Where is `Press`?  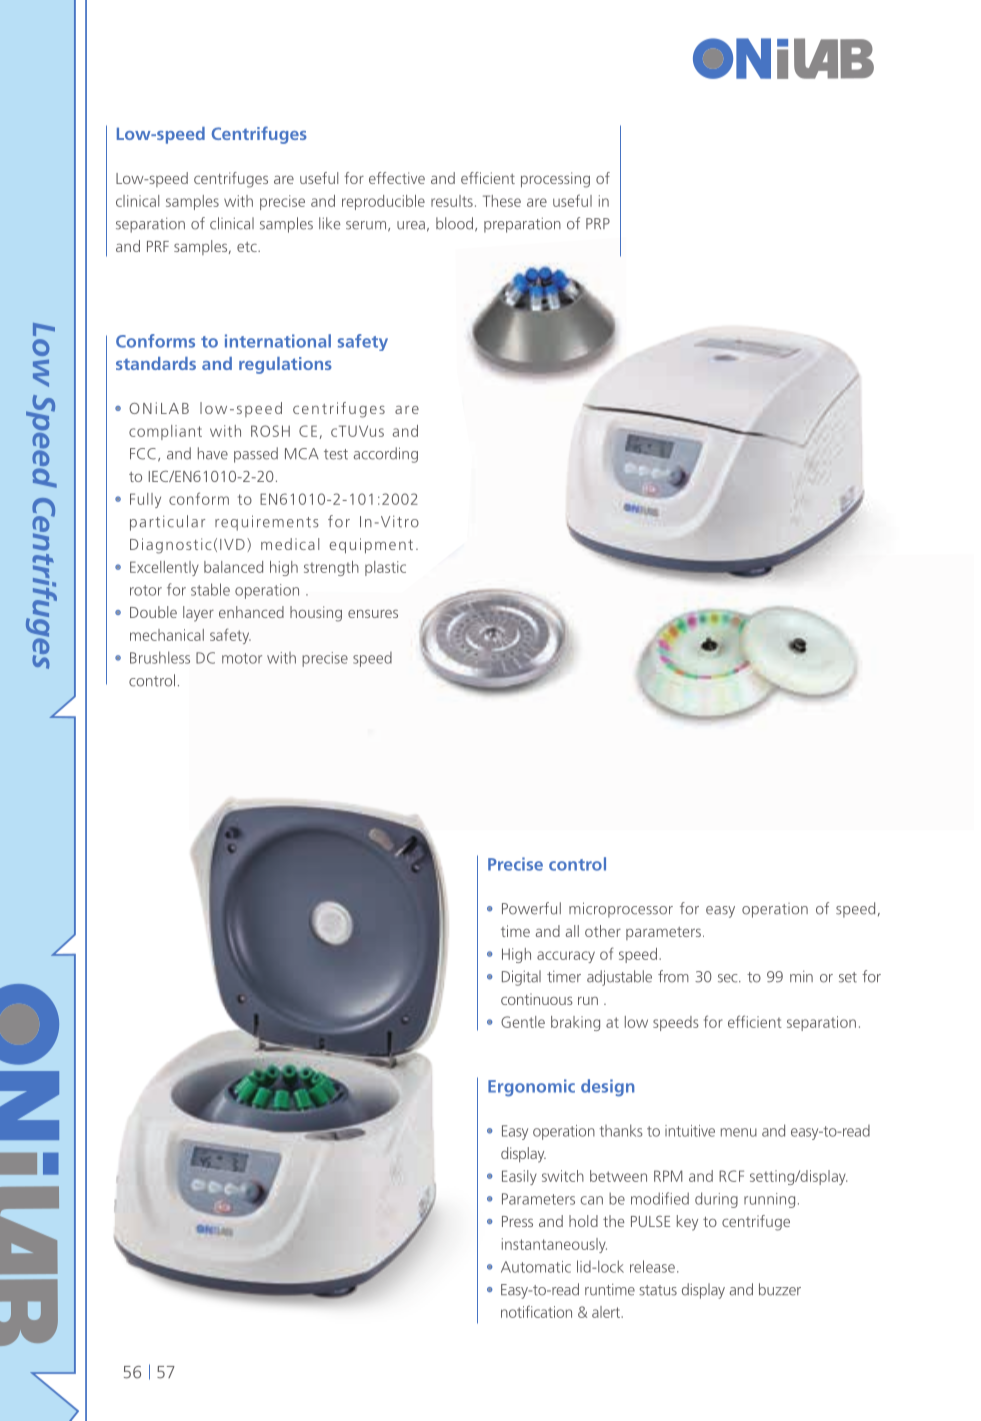
Press is located at coordinates (517, 1221).
